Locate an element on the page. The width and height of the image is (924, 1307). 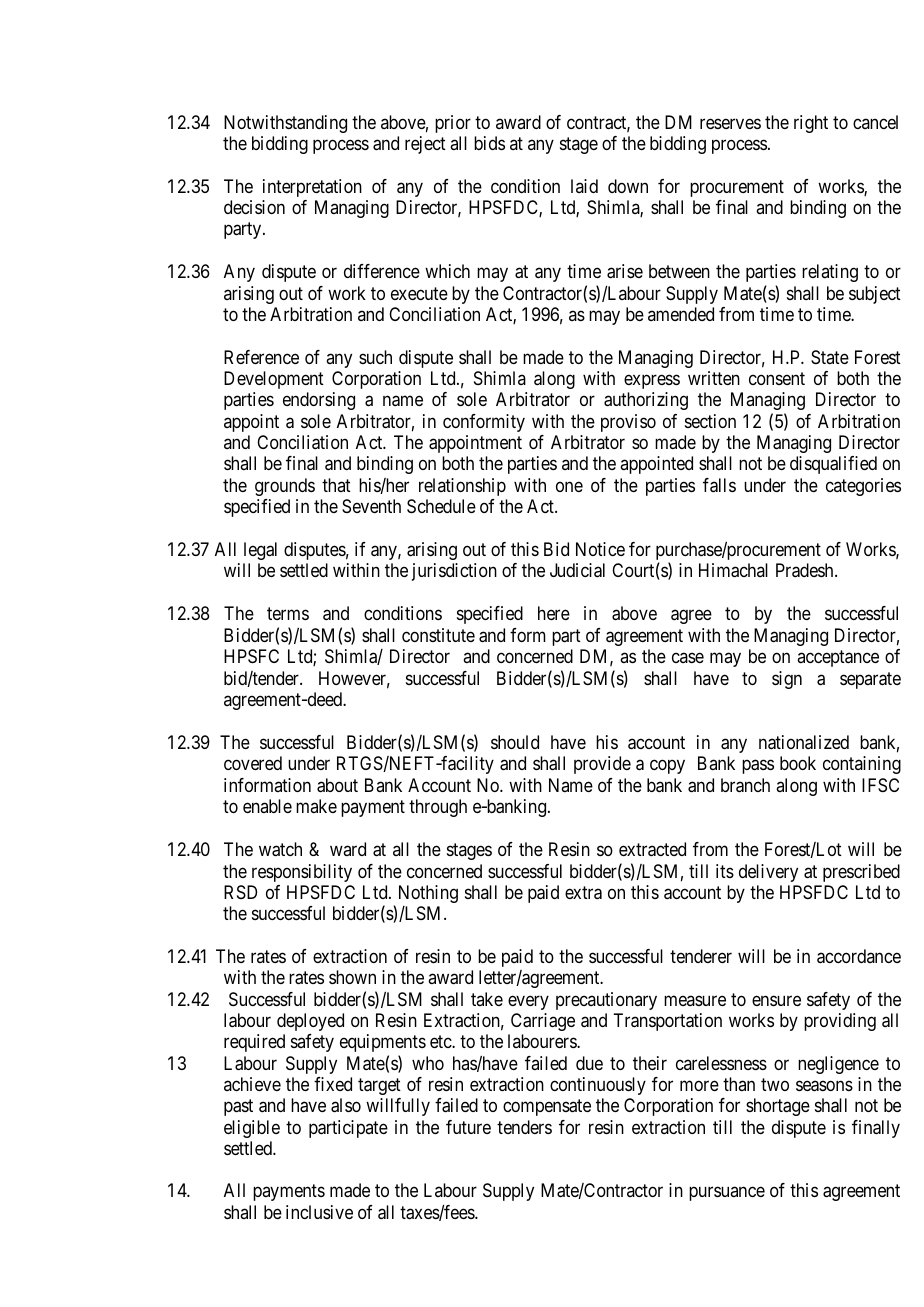
sign is located at coordinates (787, 680).
